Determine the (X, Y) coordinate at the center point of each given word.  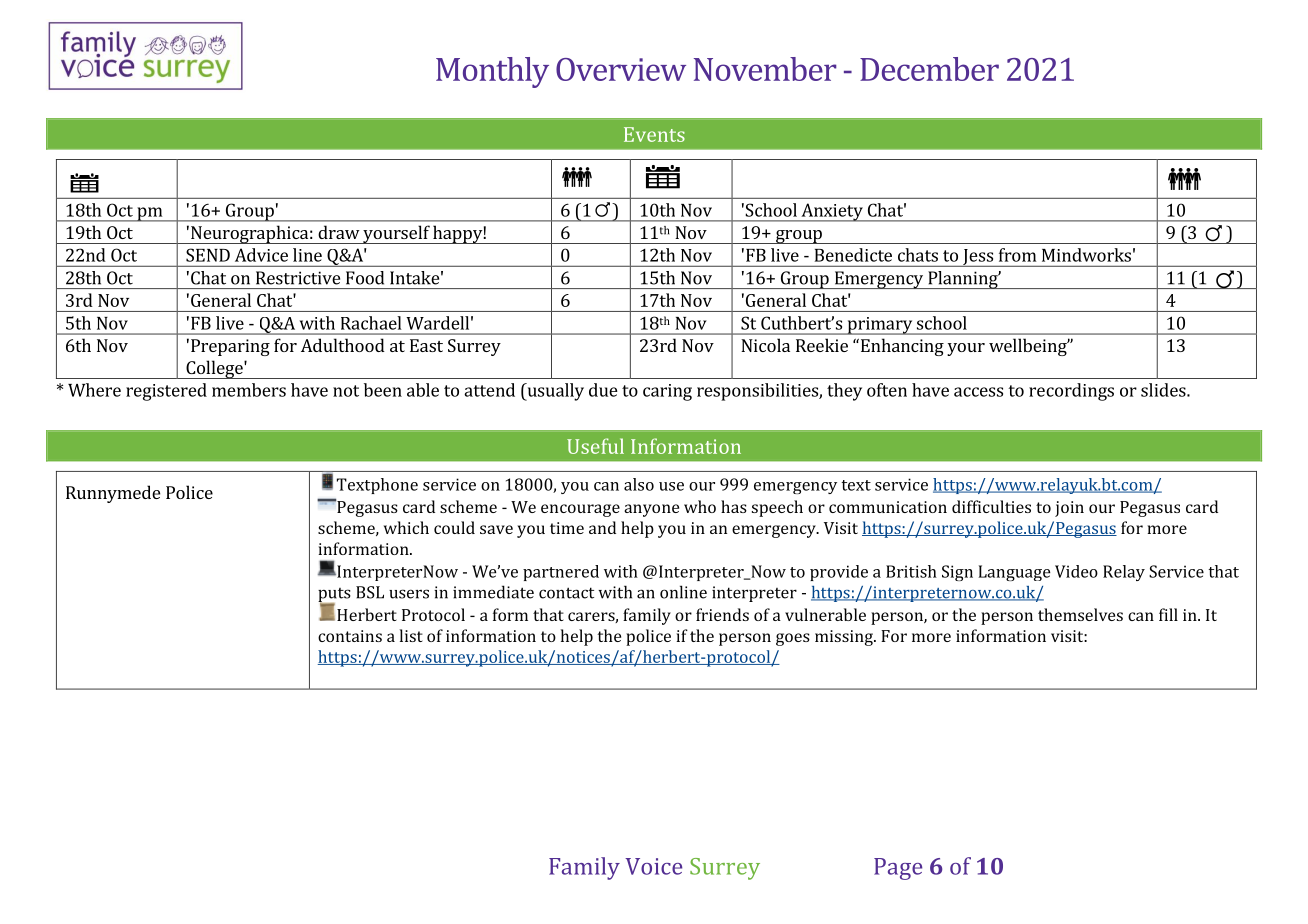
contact (566, 593)
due (603, 390)
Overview (621, 69)
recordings (1071, 392)
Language (1014, 573)
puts (334, 596)
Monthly (492, 72)
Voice (653, 866)
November (765, 69)
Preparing (230, 347)
